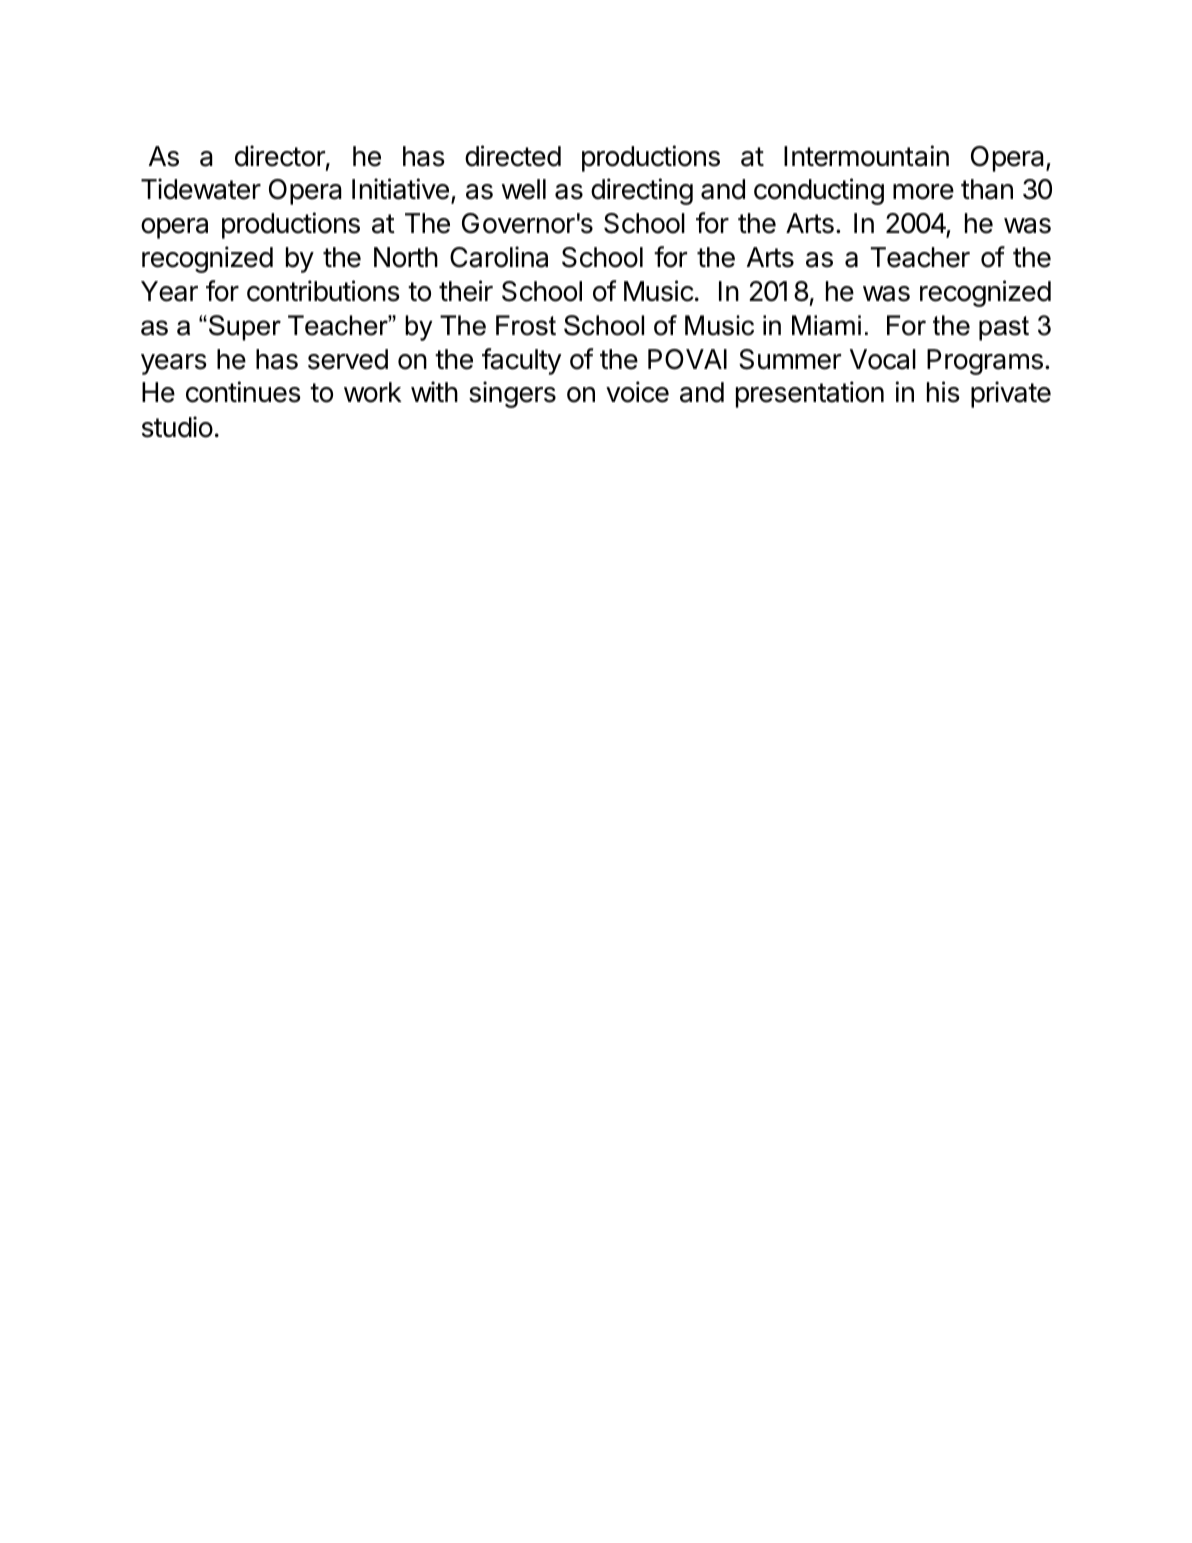 The image size is (1192, 1543). I want to click on Initiative, so click(400, 189).
